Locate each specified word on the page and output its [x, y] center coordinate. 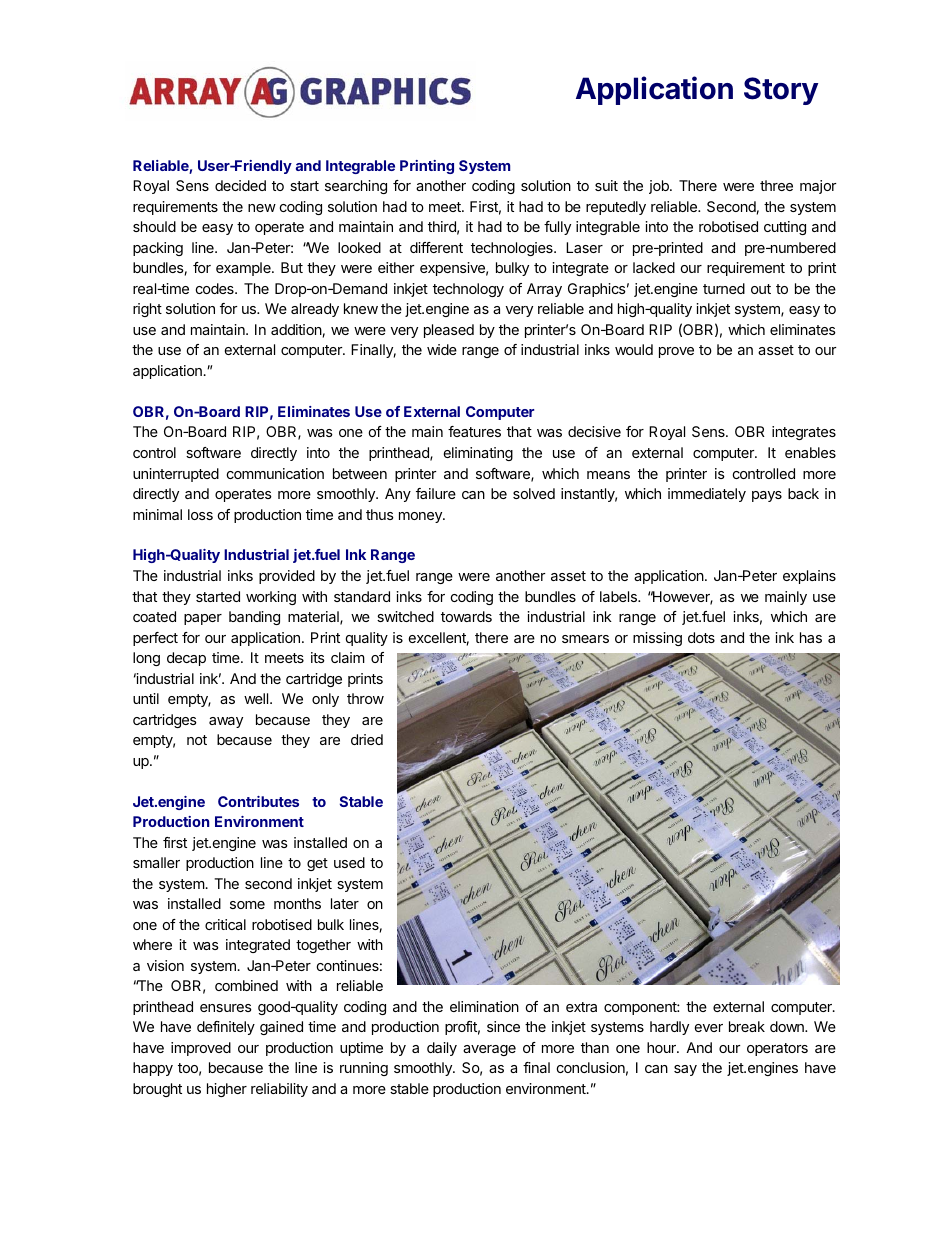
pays [767, 496]
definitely [226, 1028]
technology [468, 290]
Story [781, 91]
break [747, 1026]
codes [216, 288]
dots [701, 637]
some [247, 905]
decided [240, 185]
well [257, 698]
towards [466, 616]
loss [200, 514]
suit [606, 185]
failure [436, 493]
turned [724, 288]
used [349, 862]
